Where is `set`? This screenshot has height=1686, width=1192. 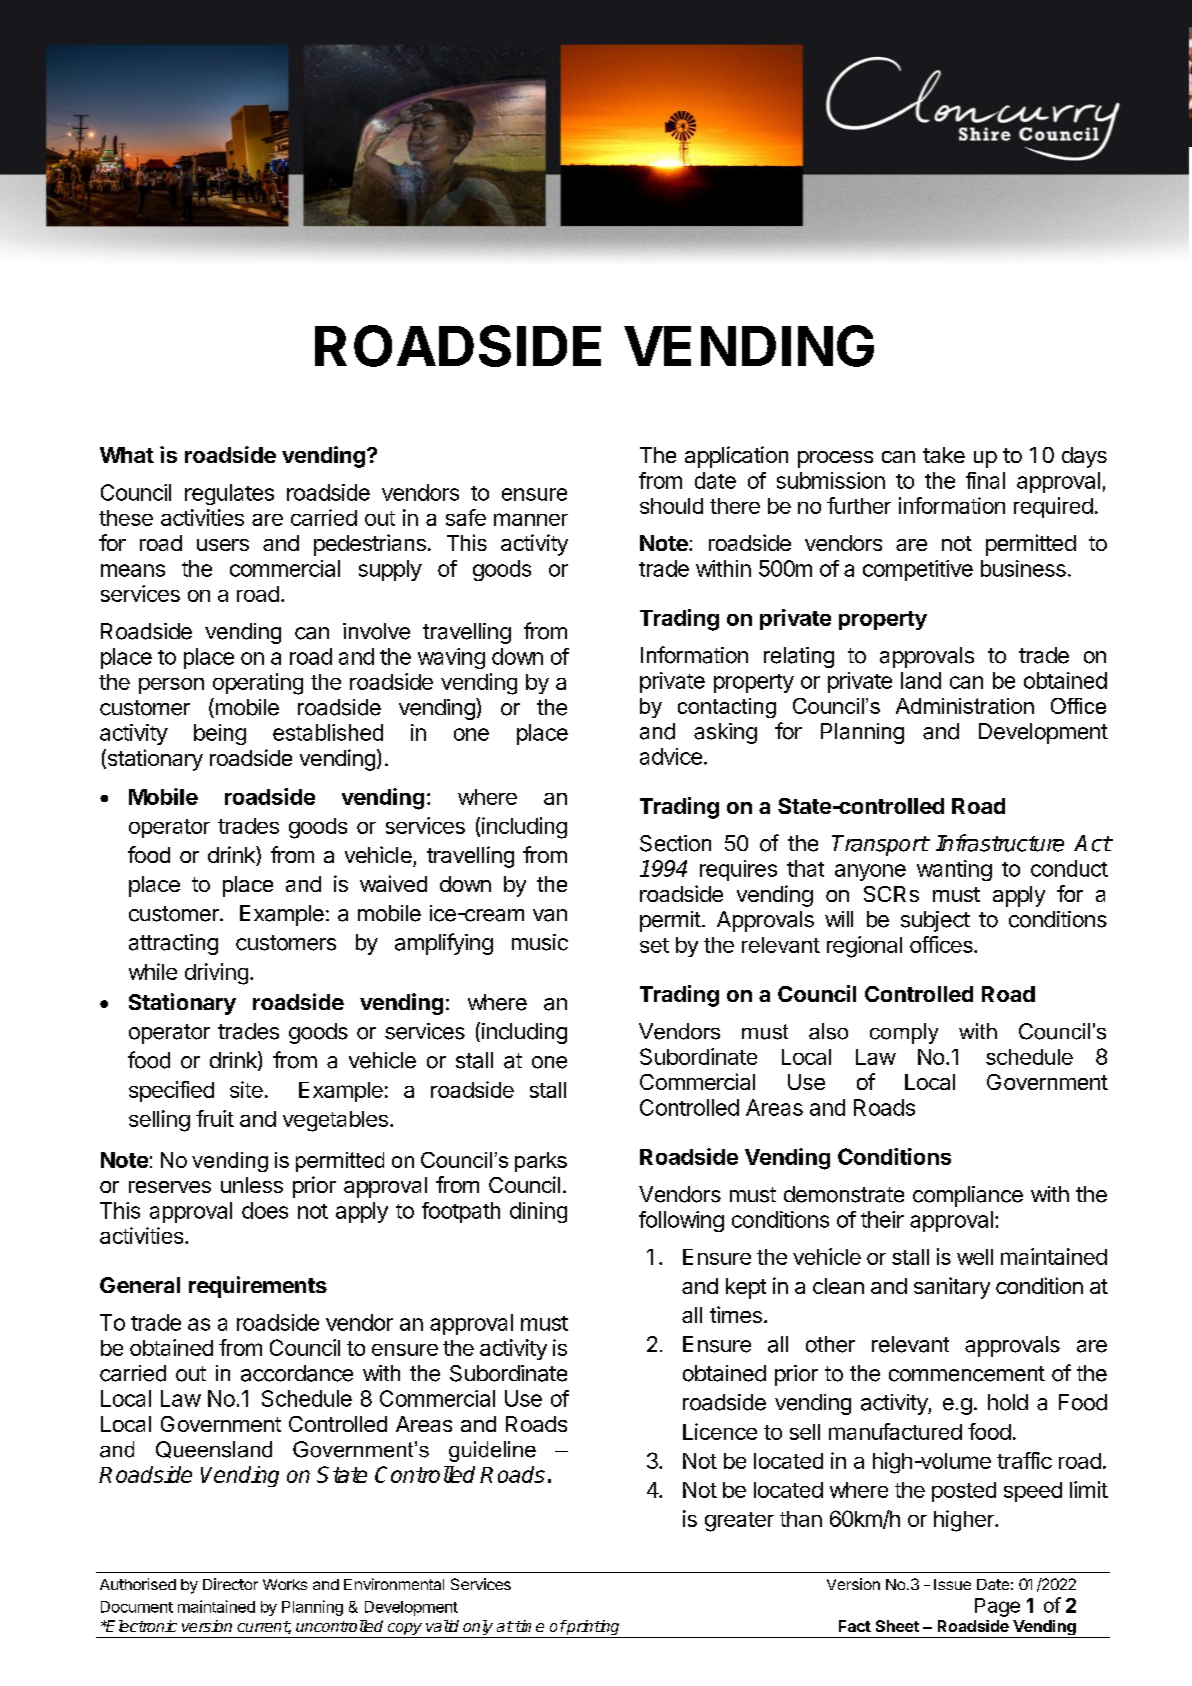 set is located at coordinates (654, 945).
